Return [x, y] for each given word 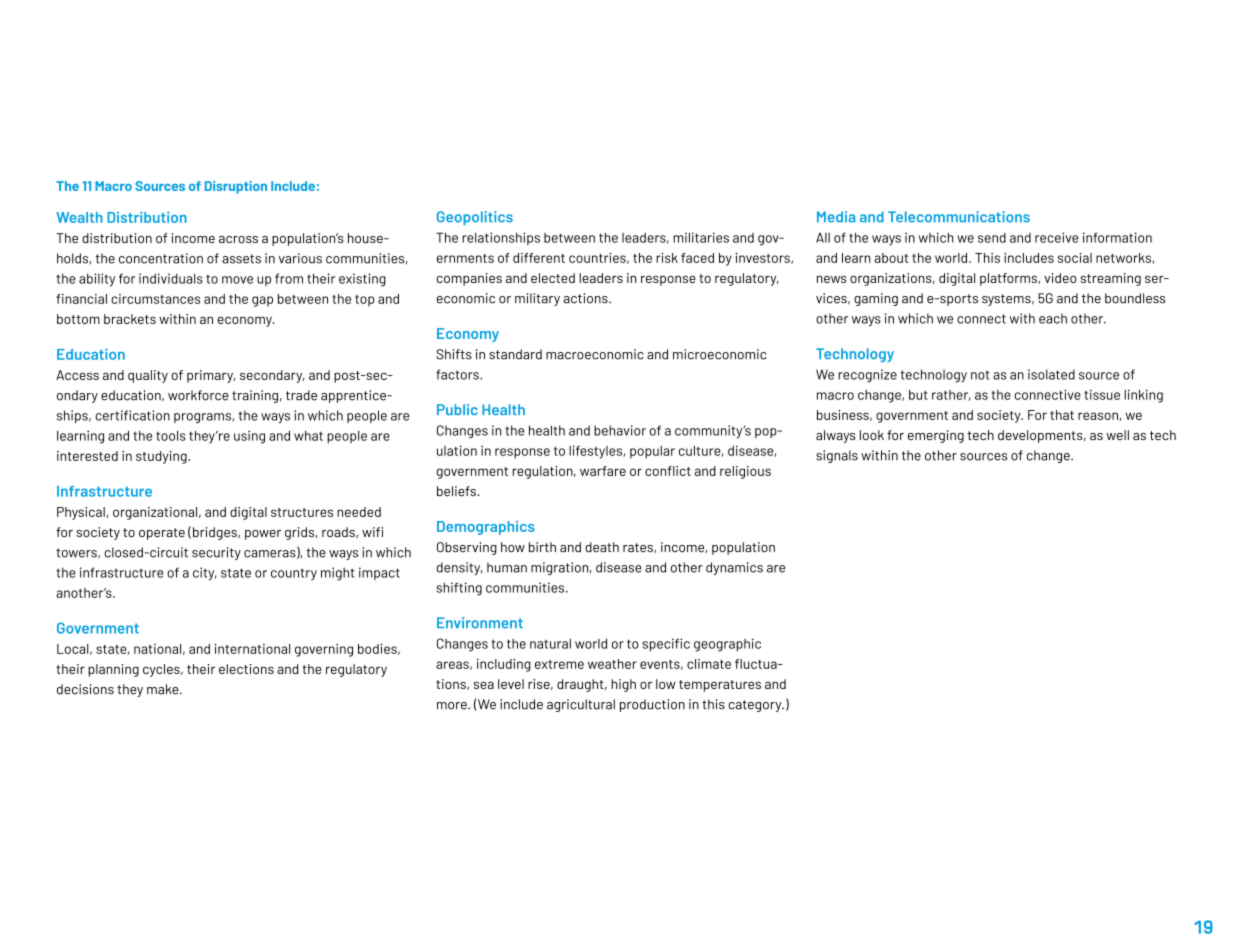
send [992, 238]
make [164, 689]
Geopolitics [475, 218]
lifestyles [596, 452]
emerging [936, 436]
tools [171, 436]
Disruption [236, 187]
